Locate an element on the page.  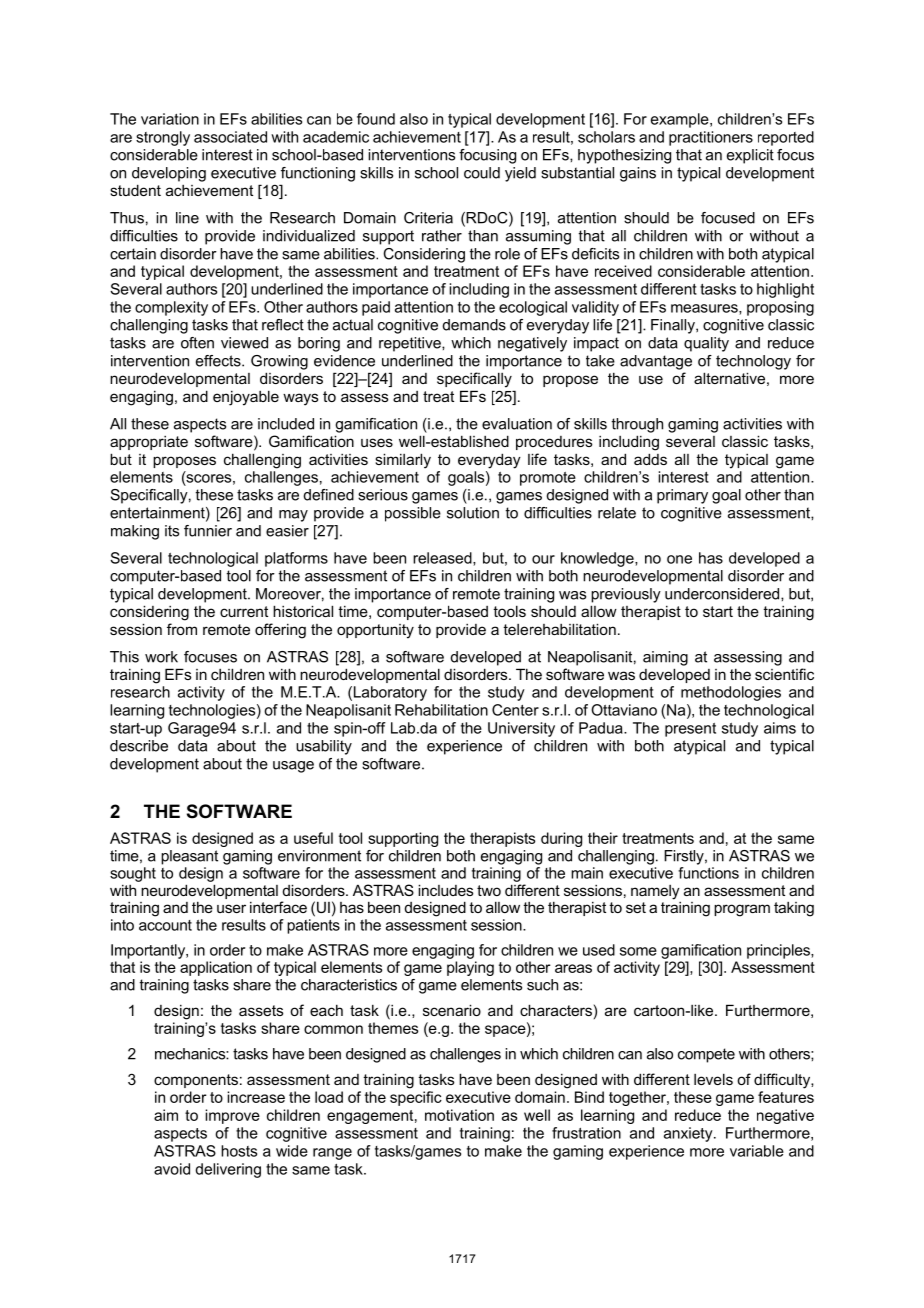
associated is located at coordinates (230, 137).
